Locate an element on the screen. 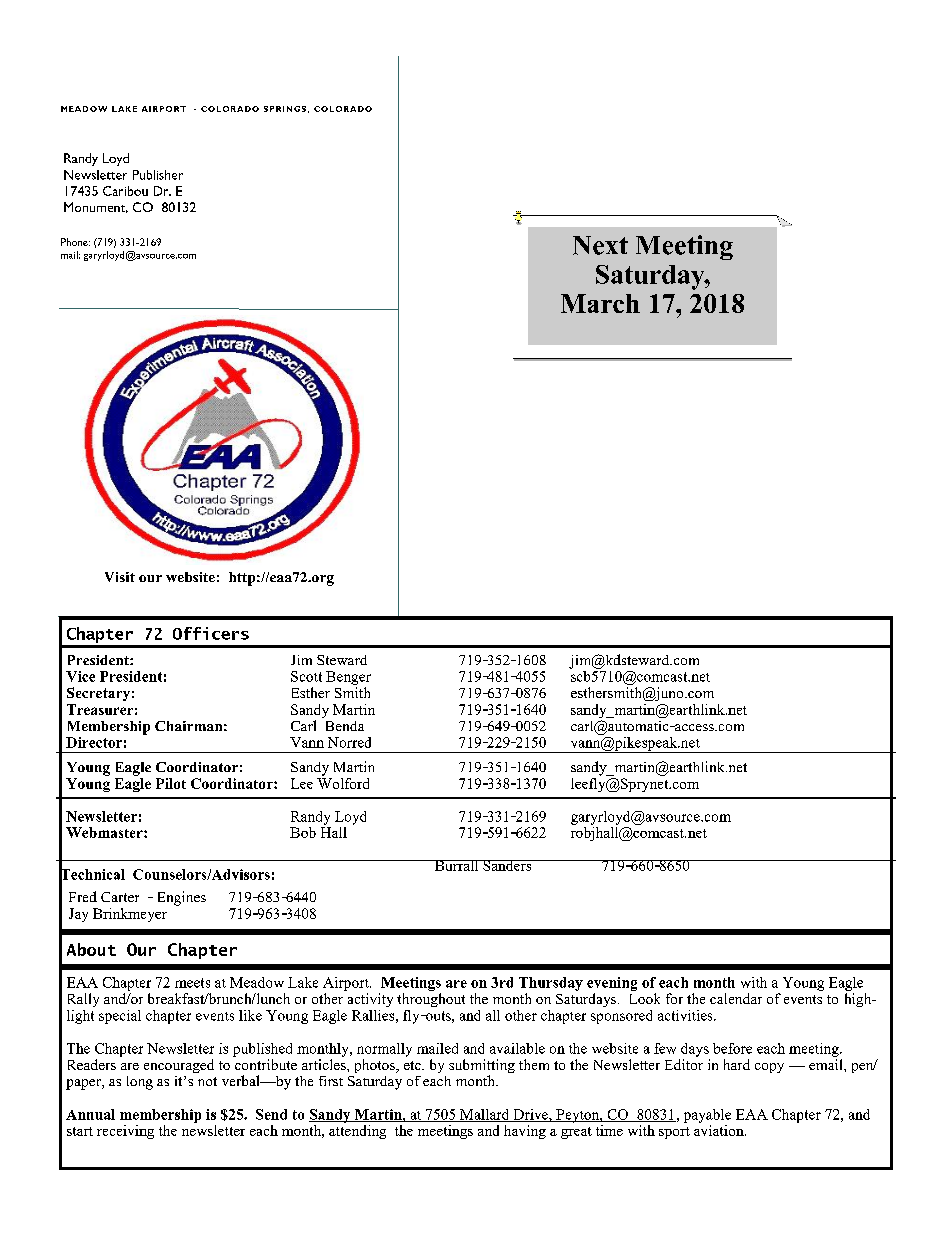 Image resolution: width=952 pixels, height=1233 pixels. long is located at coordinates (140, 1083).
